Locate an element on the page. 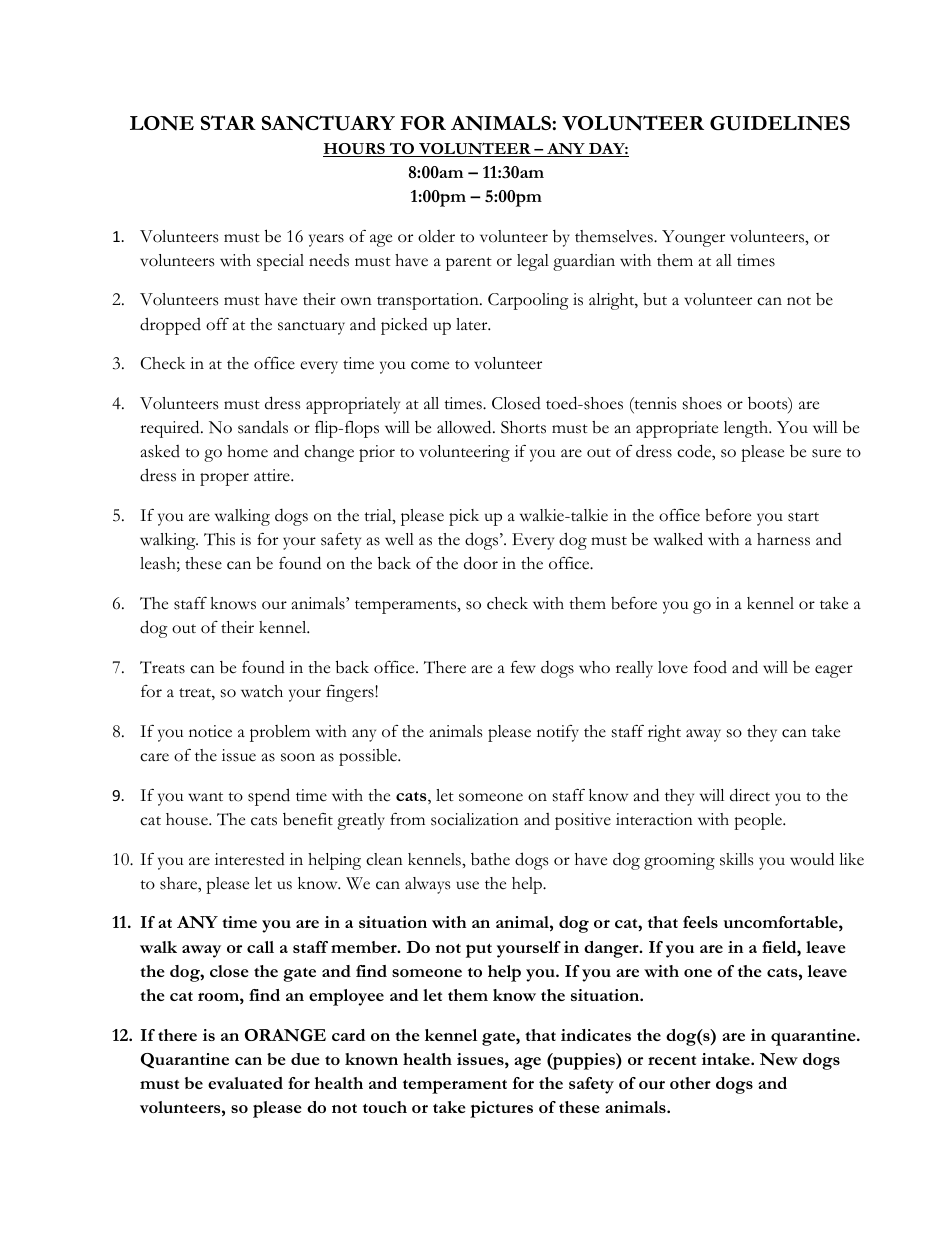 This page has width=952, height=1233. LONE is located at coordinates (162, 123).
